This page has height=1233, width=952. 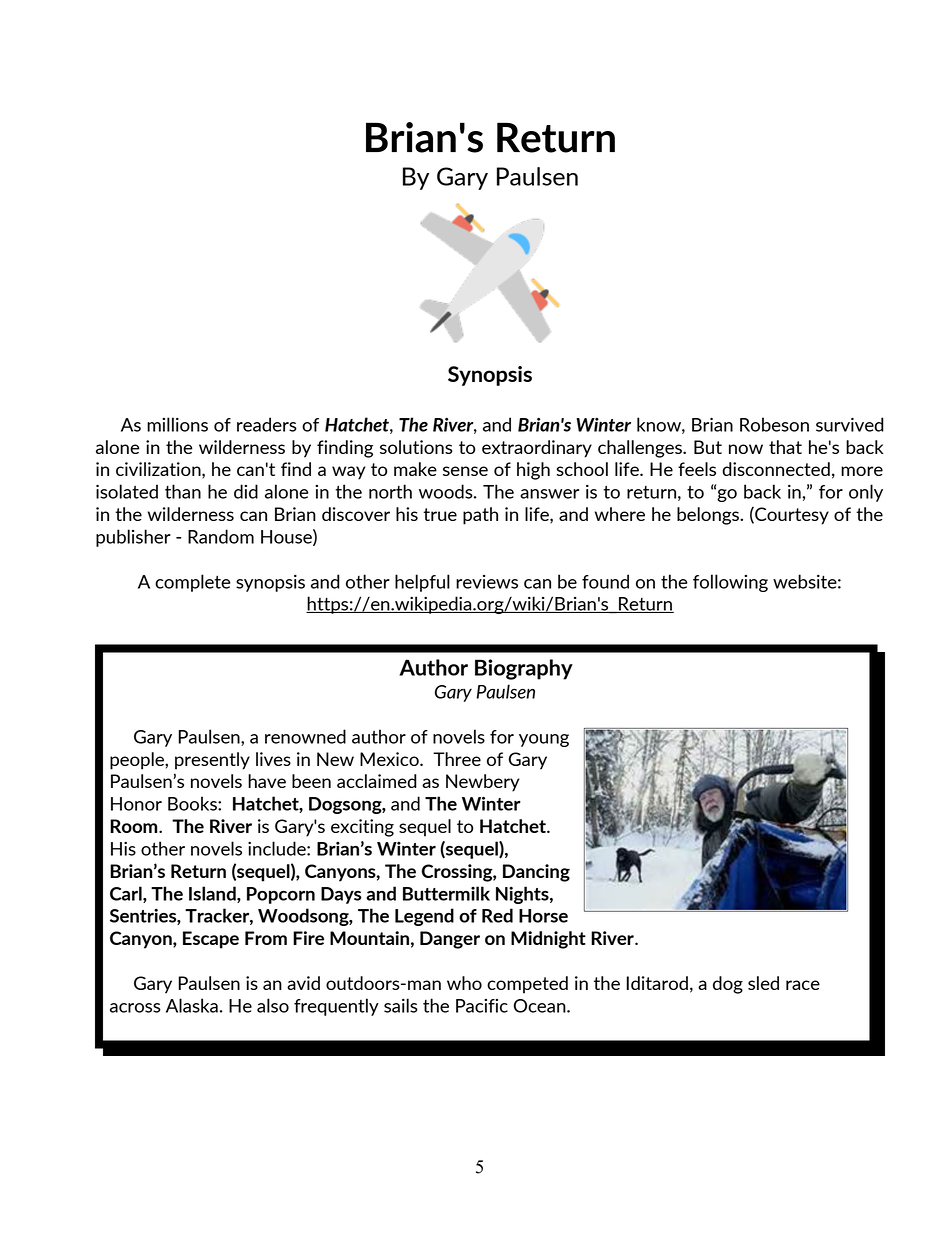 I want to click on Newbery, so click(x=483, y=783).
